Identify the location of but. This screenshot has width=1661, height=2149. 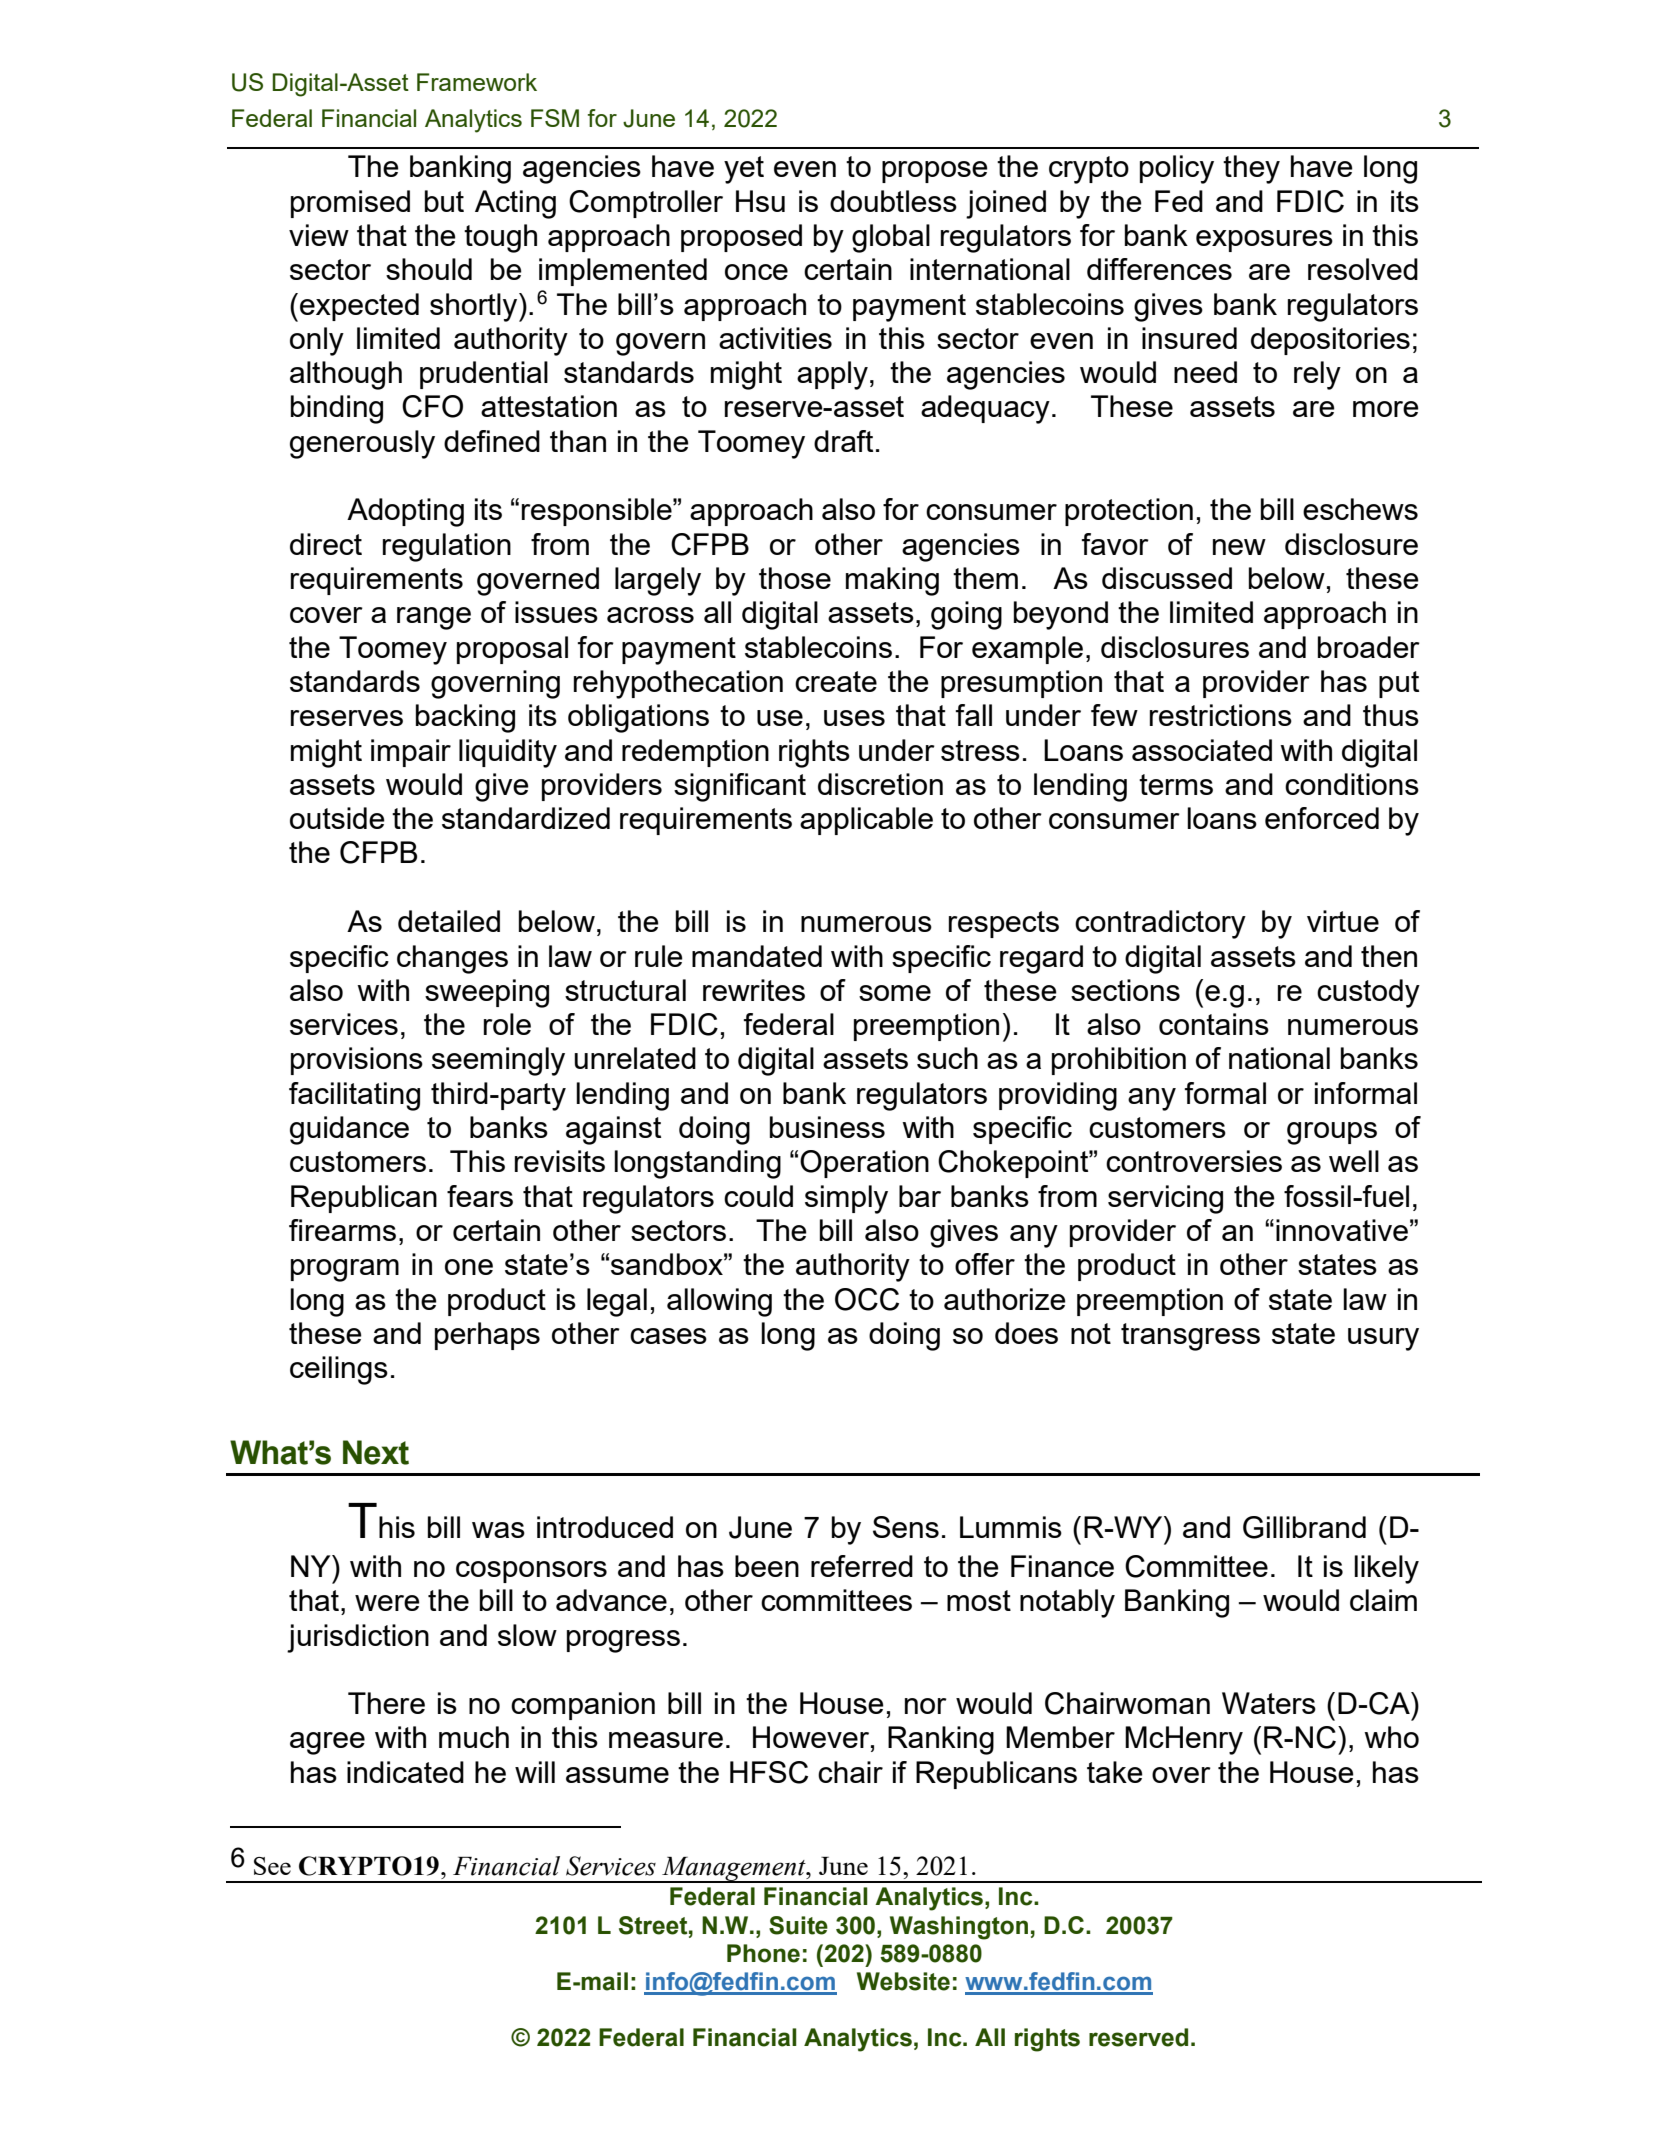
(444, 201).
